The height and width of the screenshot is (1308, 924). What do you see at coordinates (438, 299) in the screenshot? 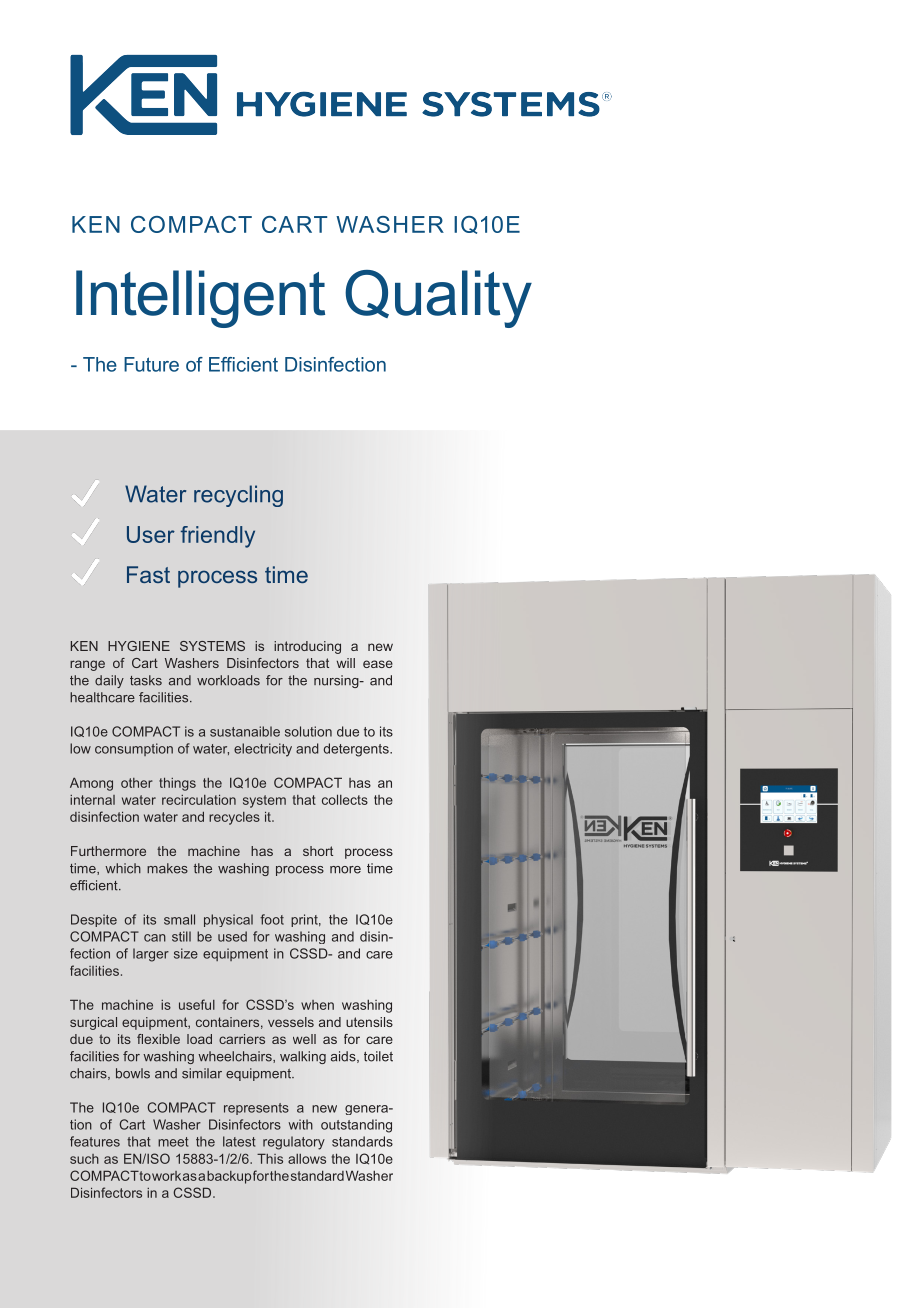
I see `Quality` at bounding box center [438, 299].
